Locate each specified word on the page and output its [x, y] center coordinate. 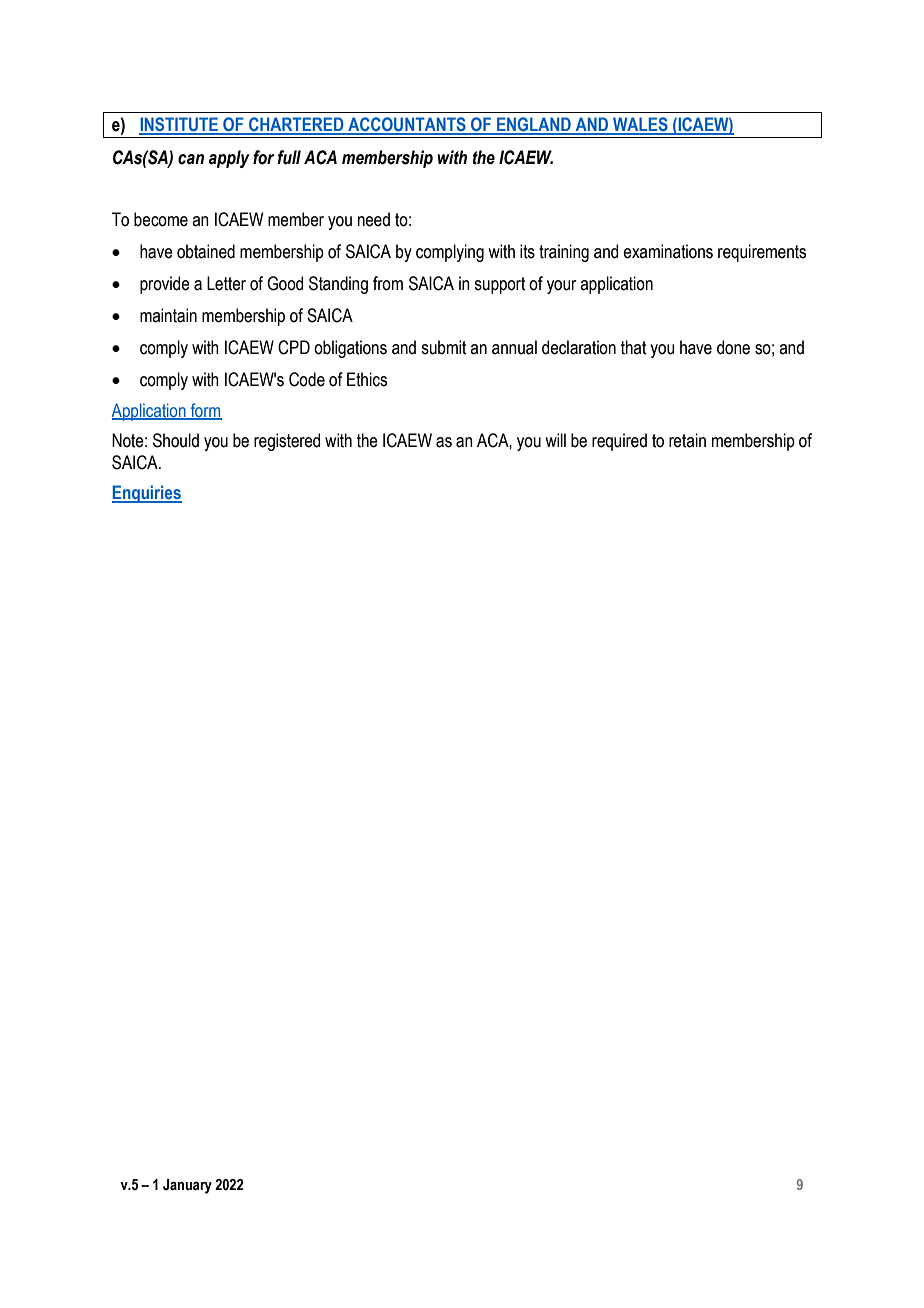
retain [687, 440]
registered [287, 442]
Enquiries [147, 494]
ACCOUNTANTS [407, 125]
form [205, 411]
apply [229, 159]
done [733, 347]
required [619, 442]
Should [176, 440]
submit [443, 347]
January [187, 1186]
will [555, 440]
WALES [640, 125]
